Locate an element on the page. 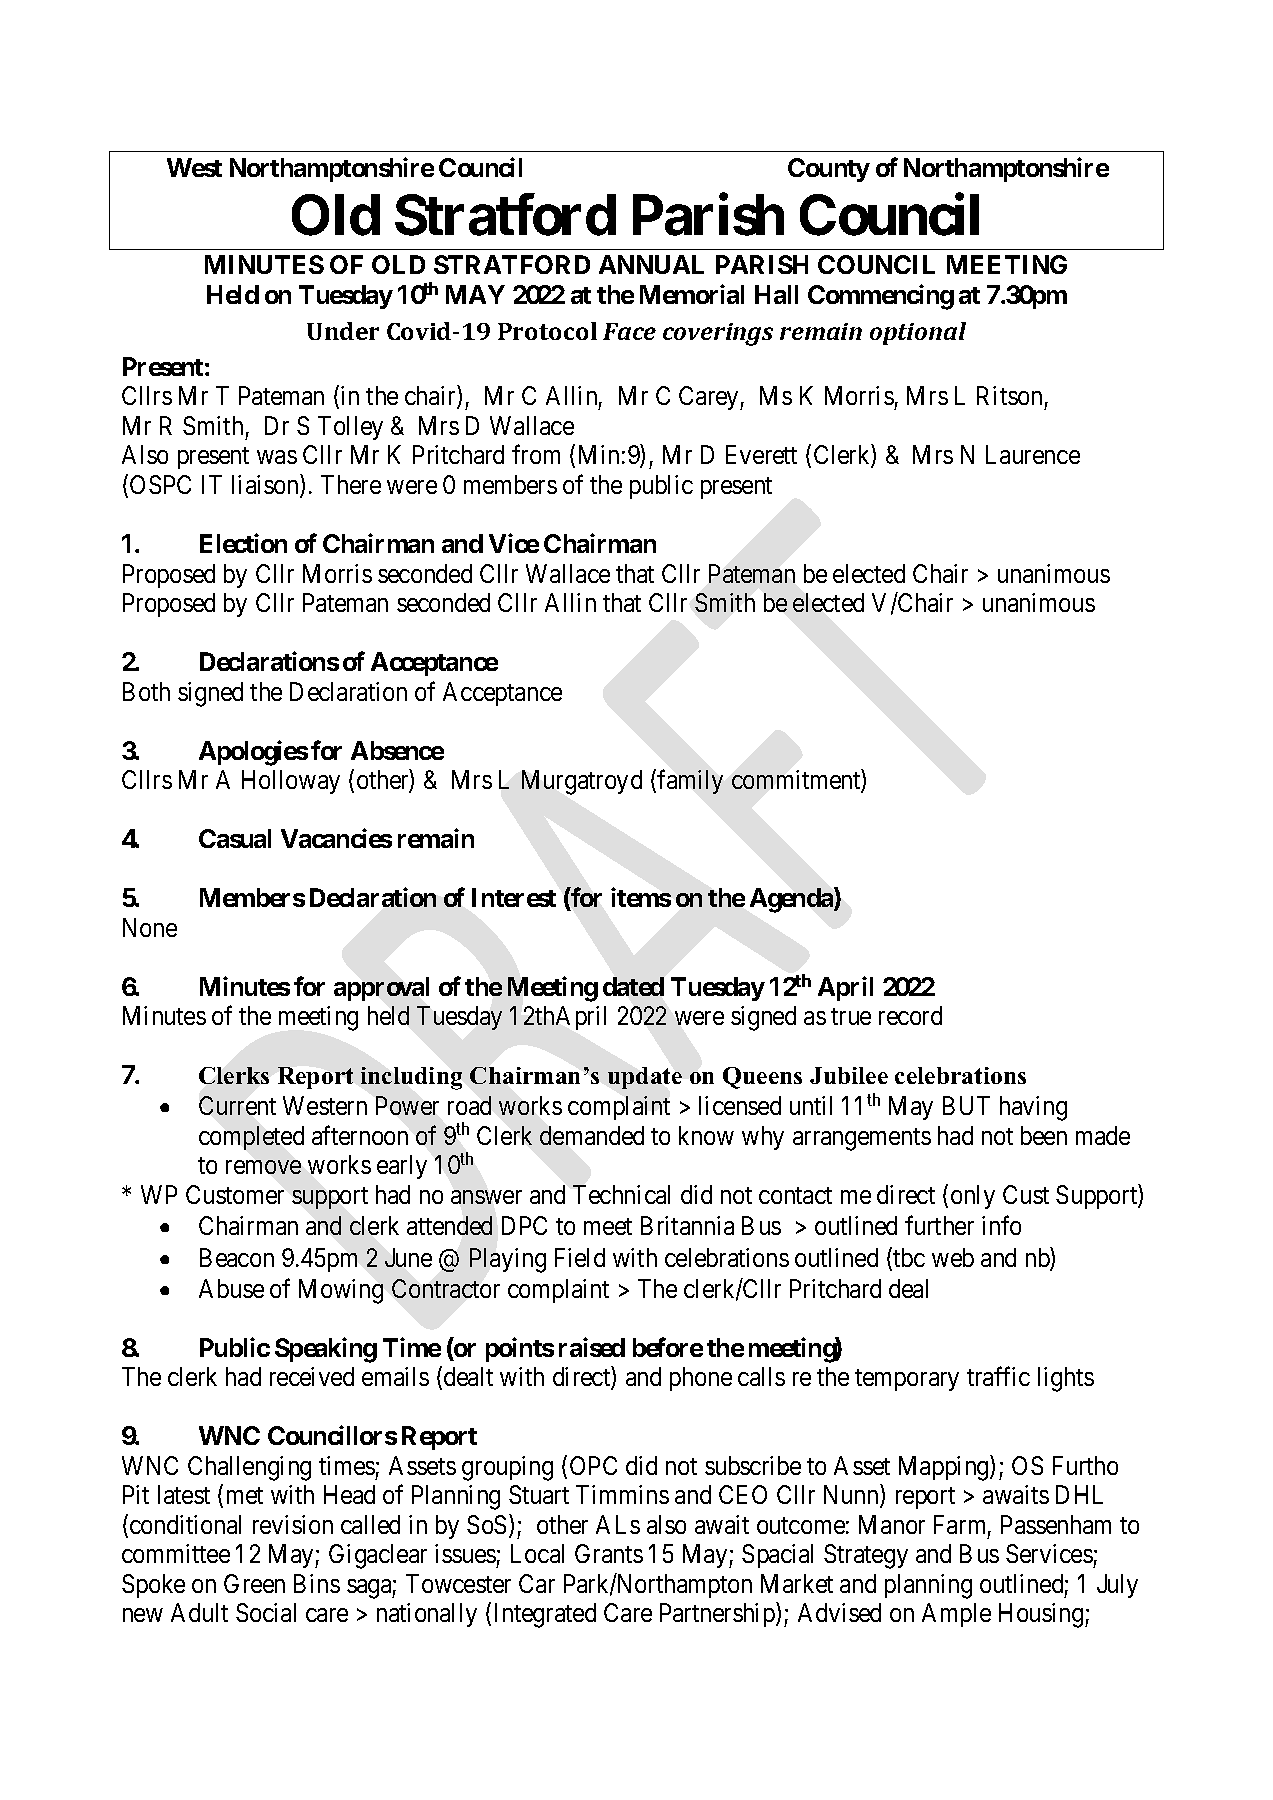 The height and width of the page is (1800, 1273). Commencing is located at coordinates (881, 297).
